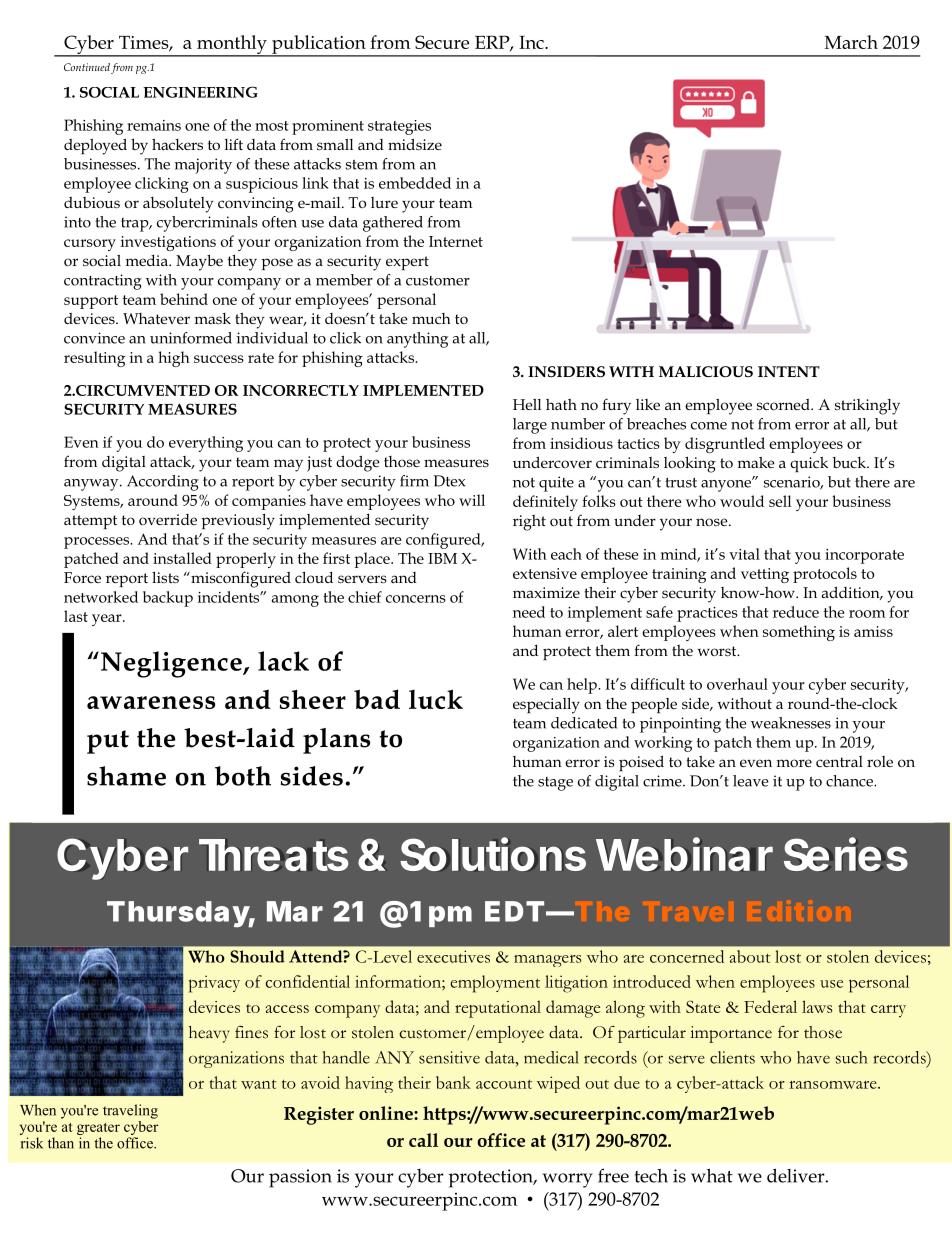  Describe the element at coordinates (417, 340) in the screenshot. I see `anything` at that location.
